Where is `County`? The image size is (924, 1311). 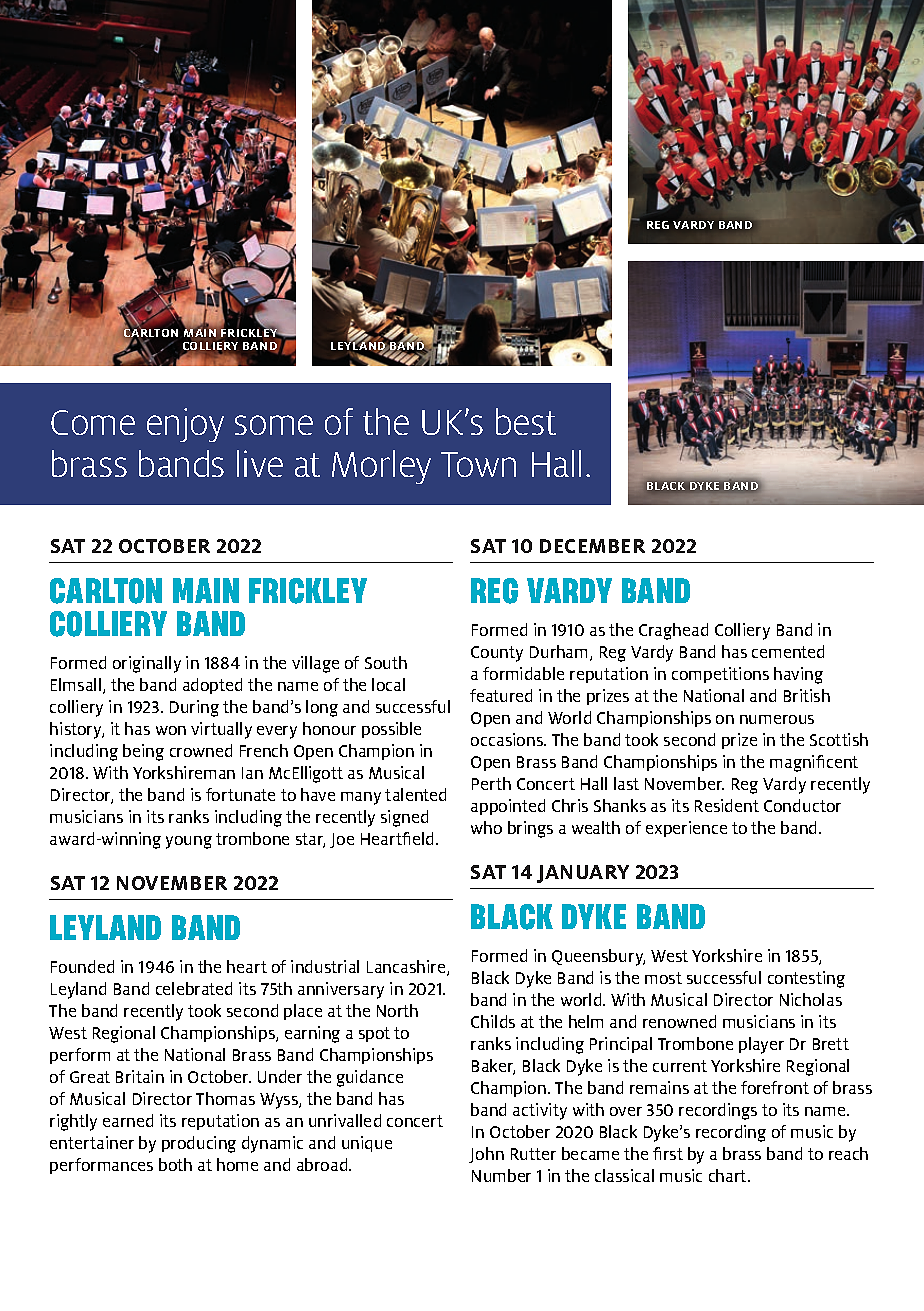 County is located at coordinates (497, 654).
